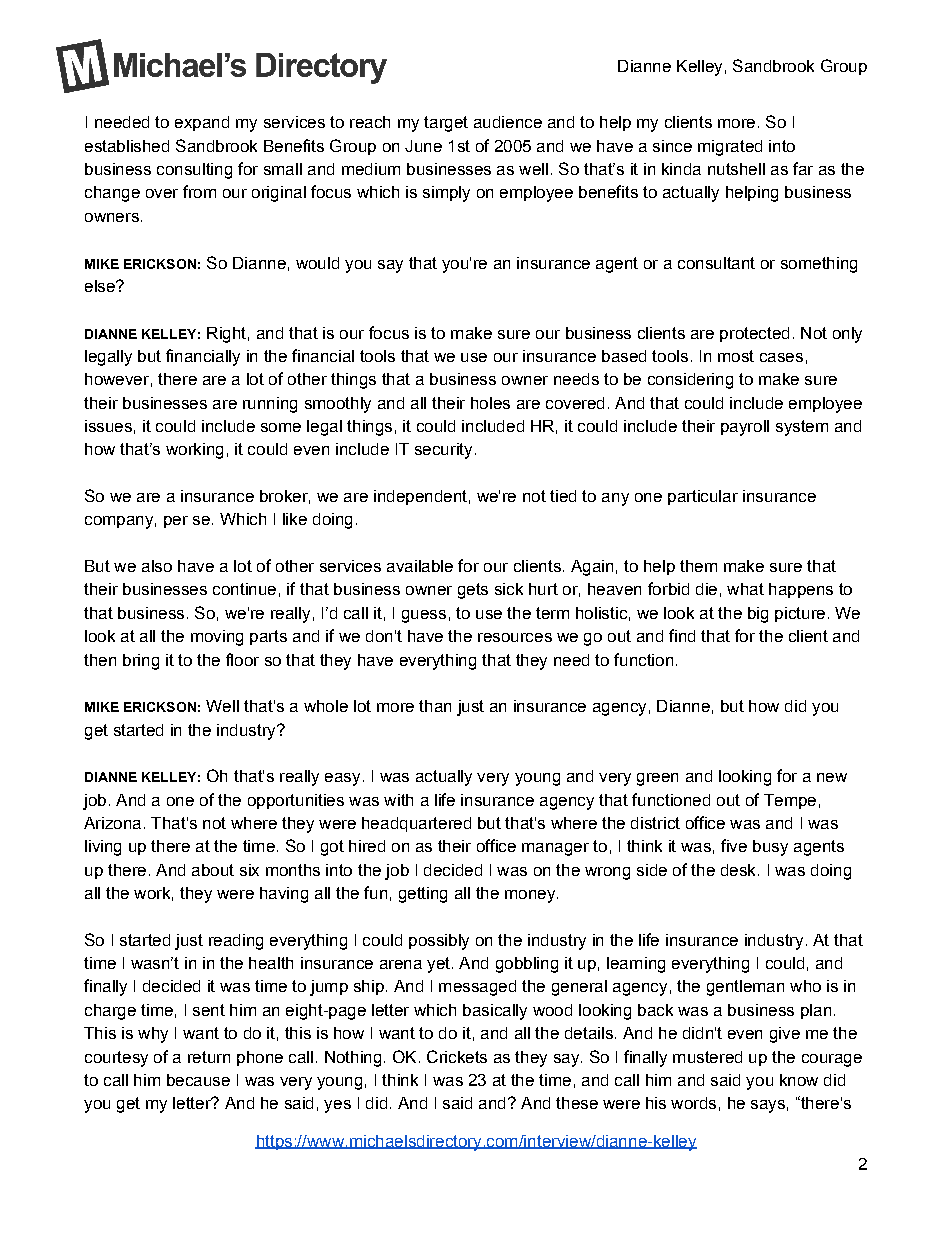  What do you see at coordinates (198, 1080) in the screenshot?
I see `because` at bounding box center [198, 1080].
